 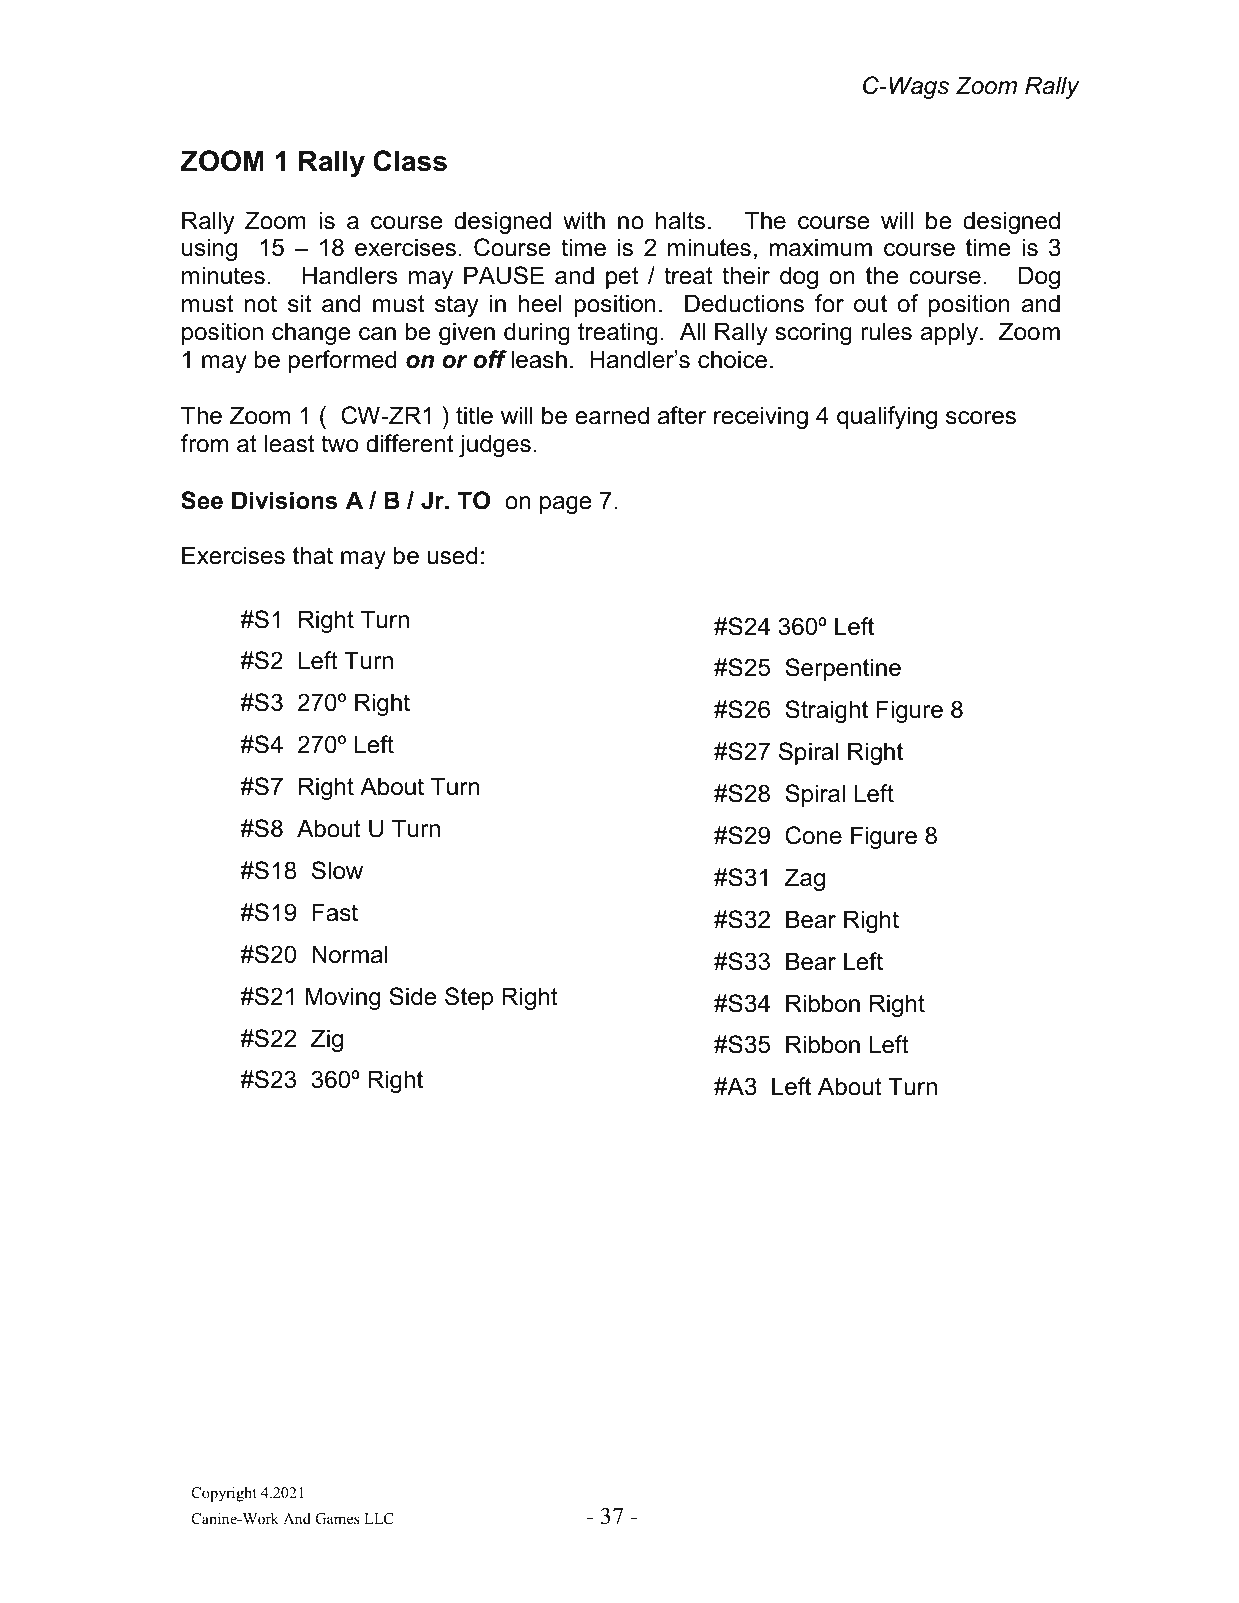 What do you see at coordinates (452, 555) in the screenshot?
I see `used` at bounding box center [452, 555].
